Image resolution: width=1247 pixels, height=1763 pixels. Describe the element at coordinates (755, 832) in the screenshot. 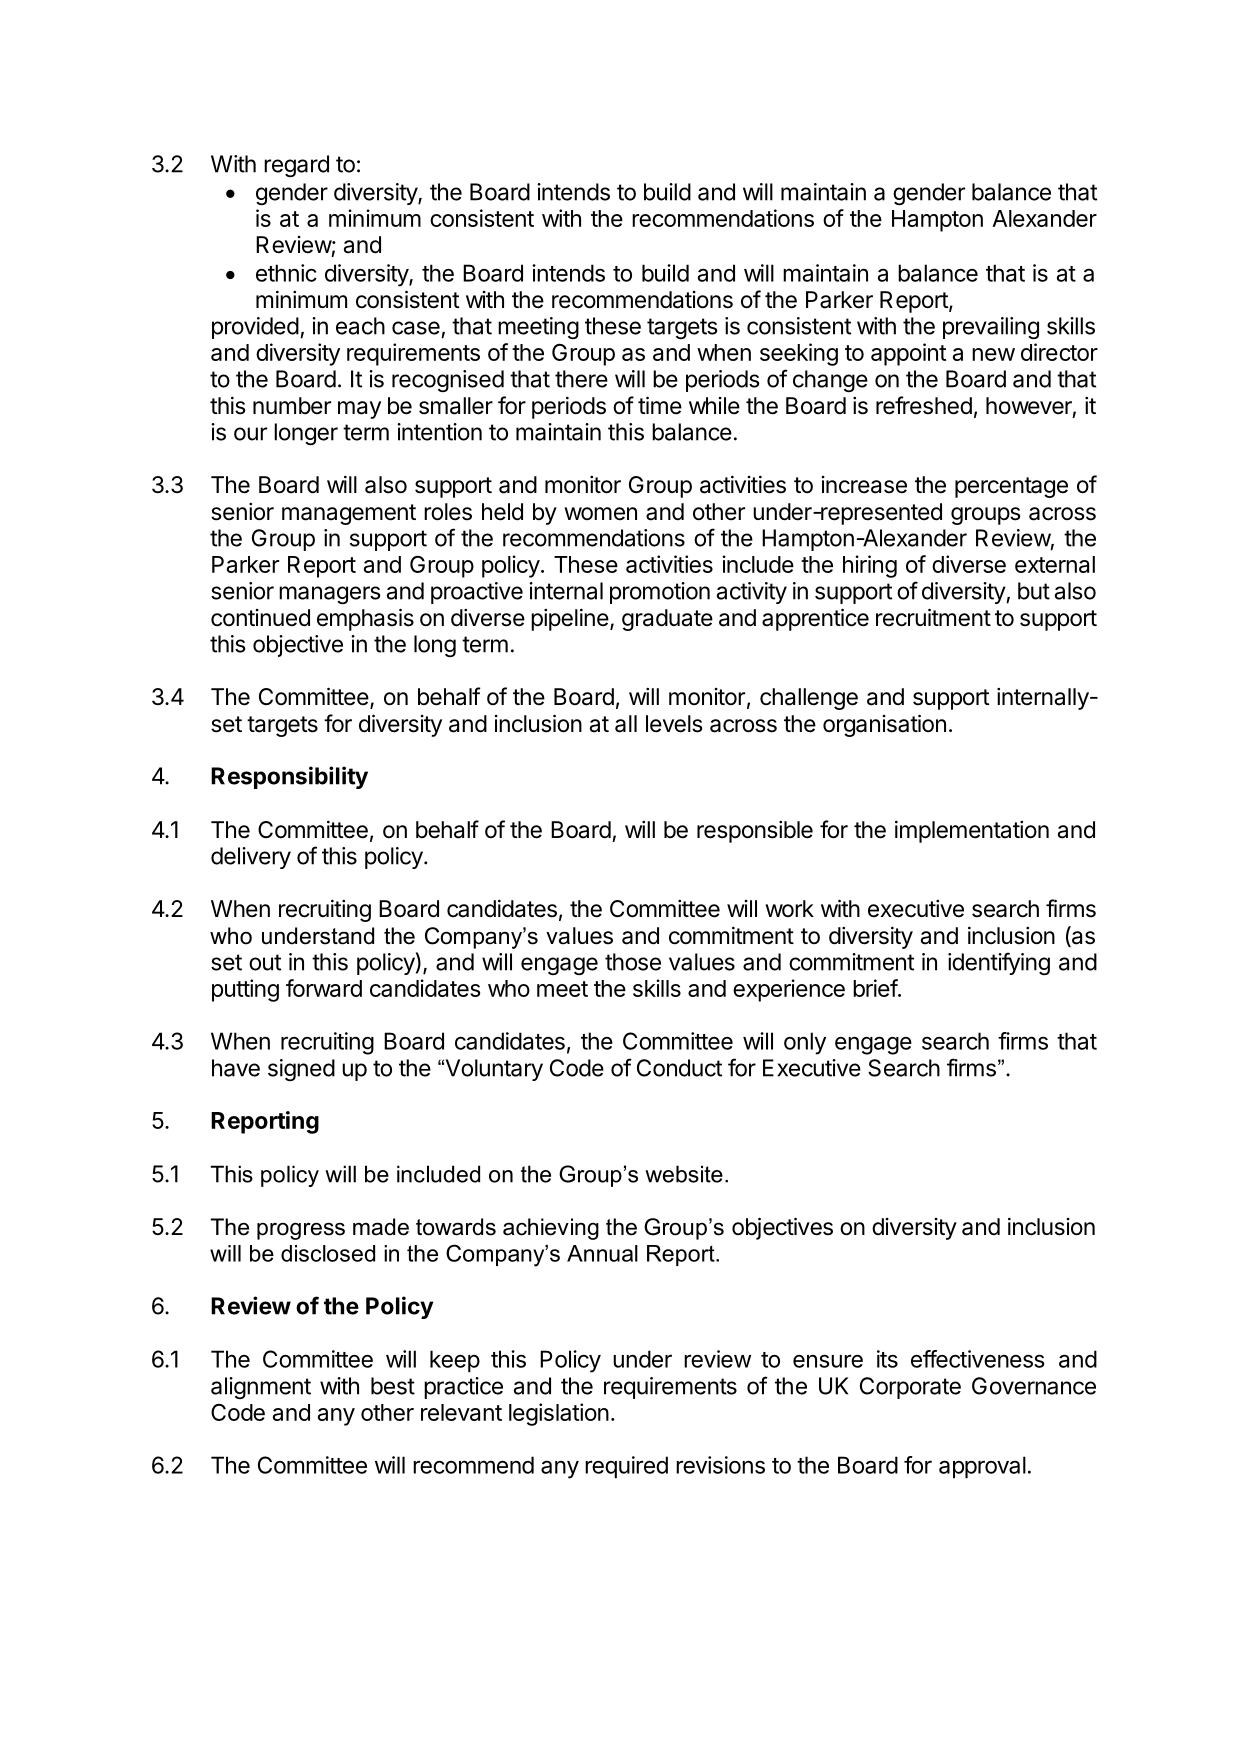

I see `responsible` at that location.
